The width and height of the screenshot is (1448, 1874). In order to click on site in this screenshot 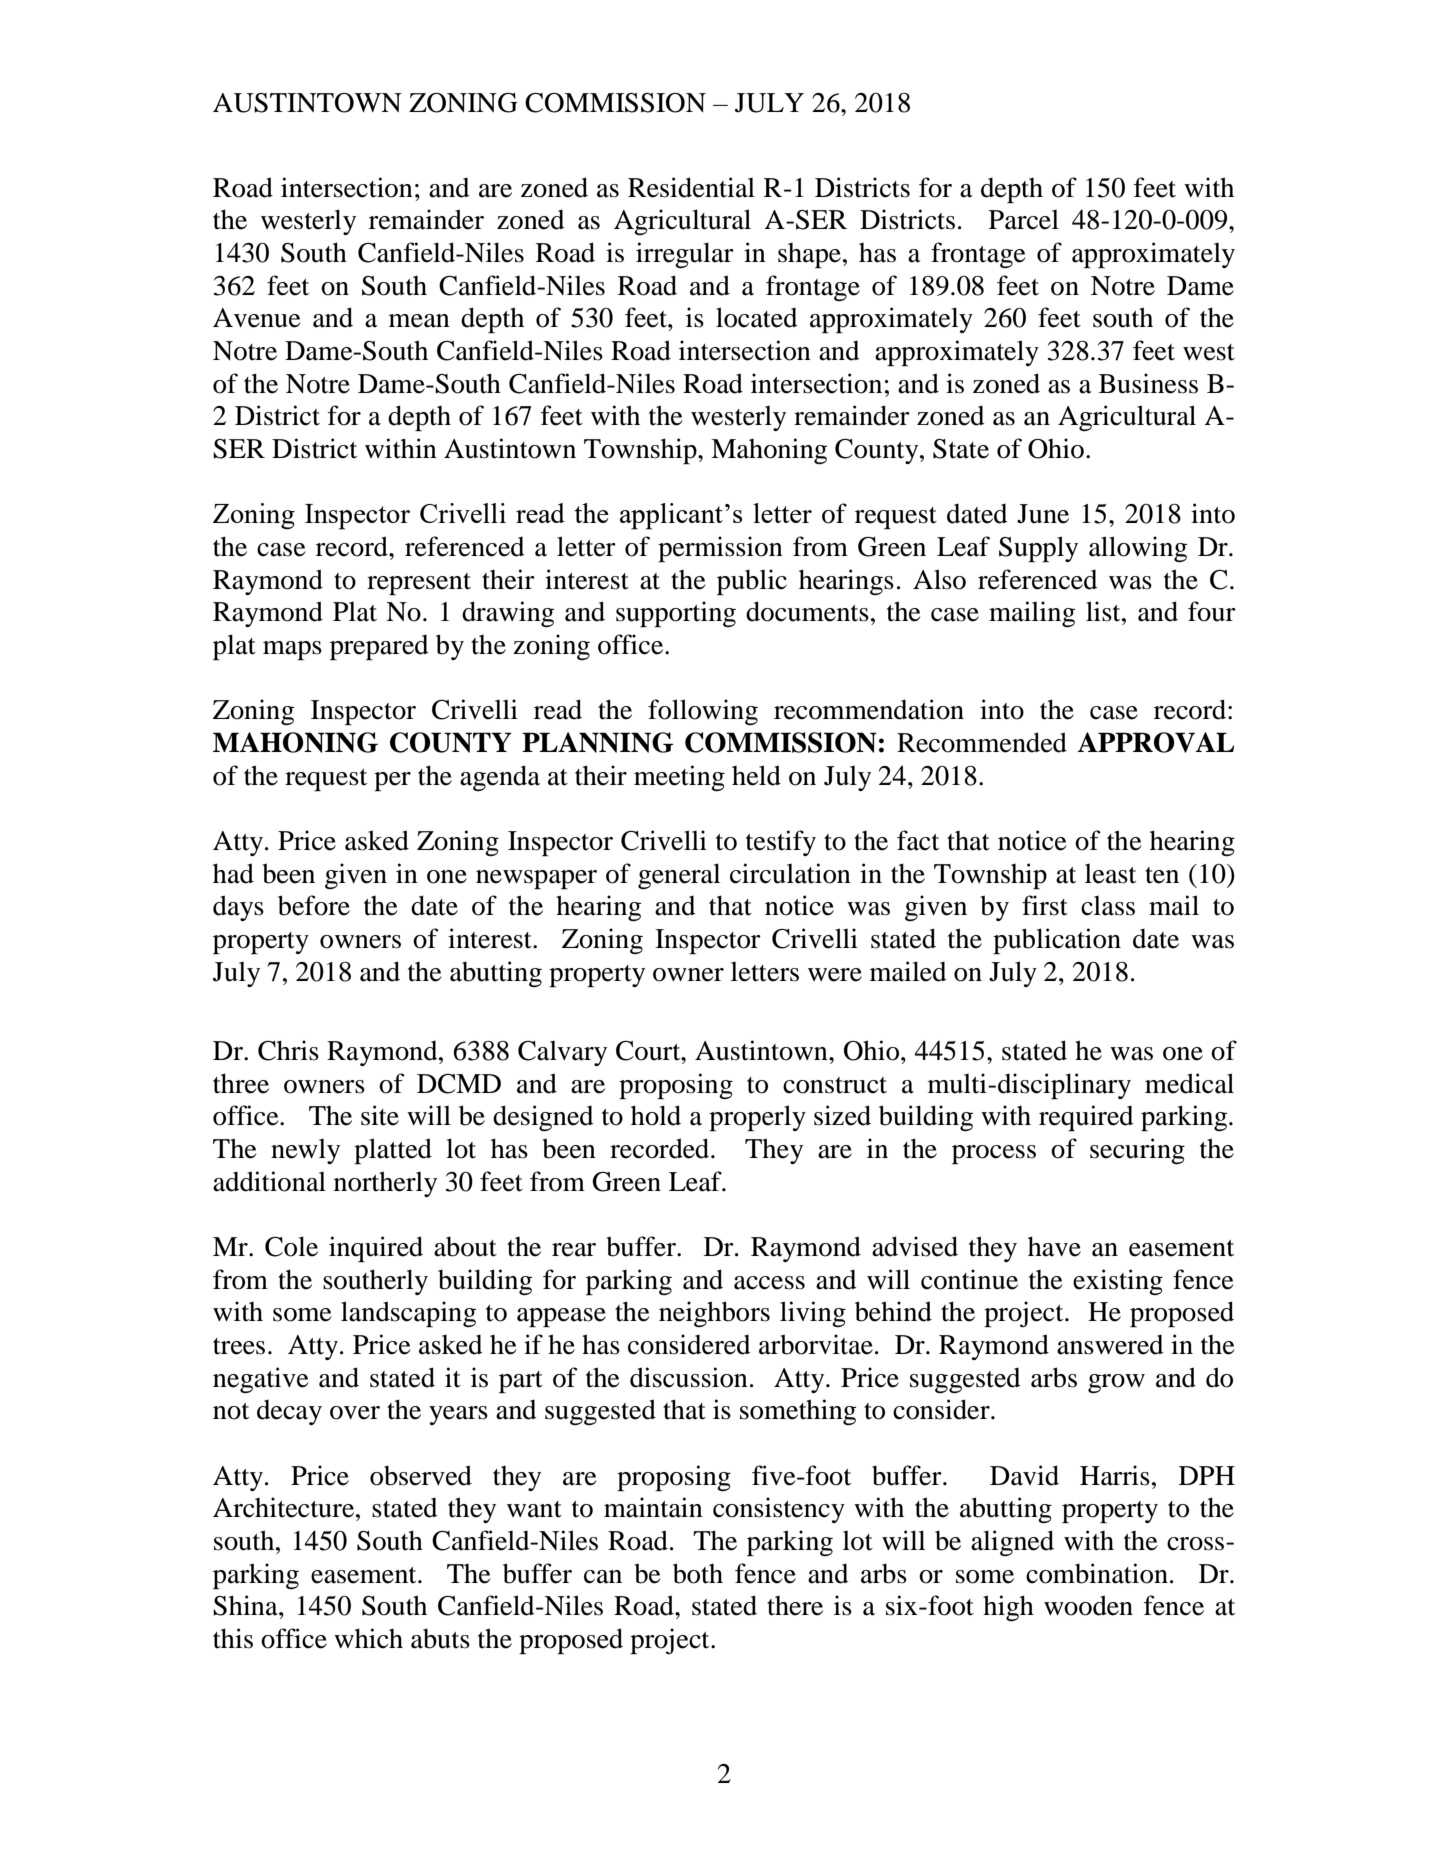, I will do `click(380, 1115)`.
